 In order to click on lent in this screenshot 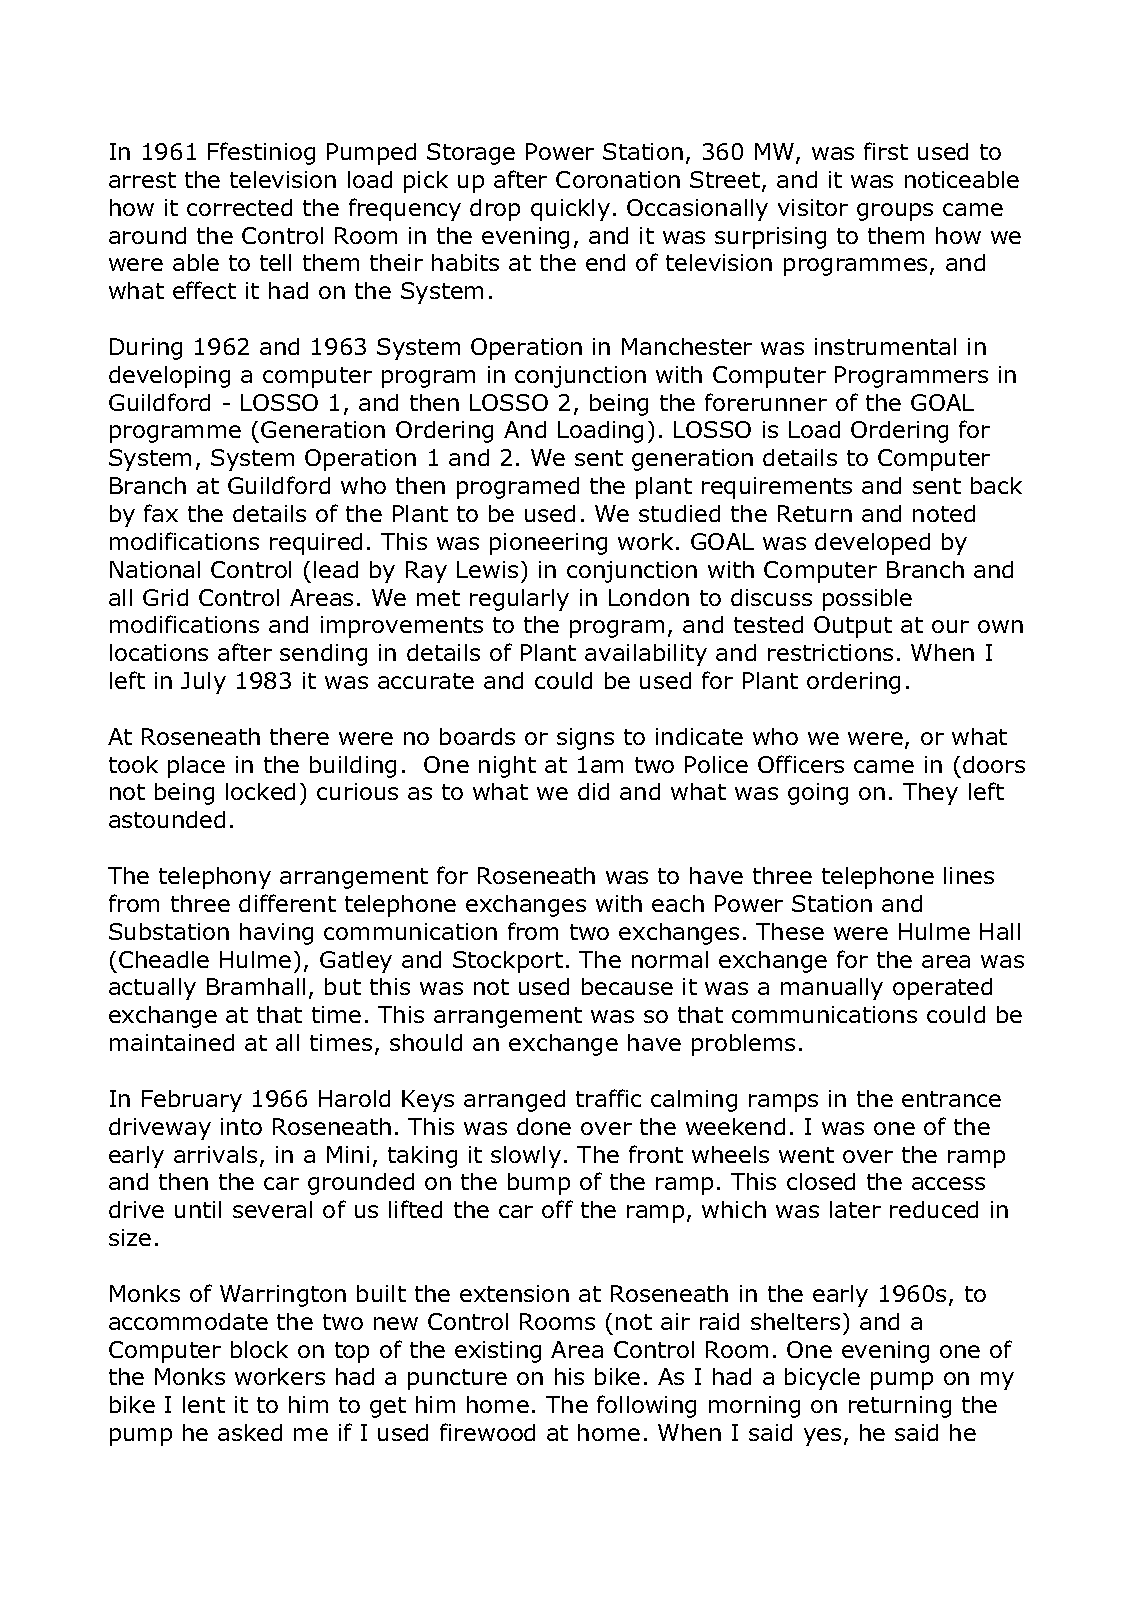, I will do `click(204, 1404)`.
